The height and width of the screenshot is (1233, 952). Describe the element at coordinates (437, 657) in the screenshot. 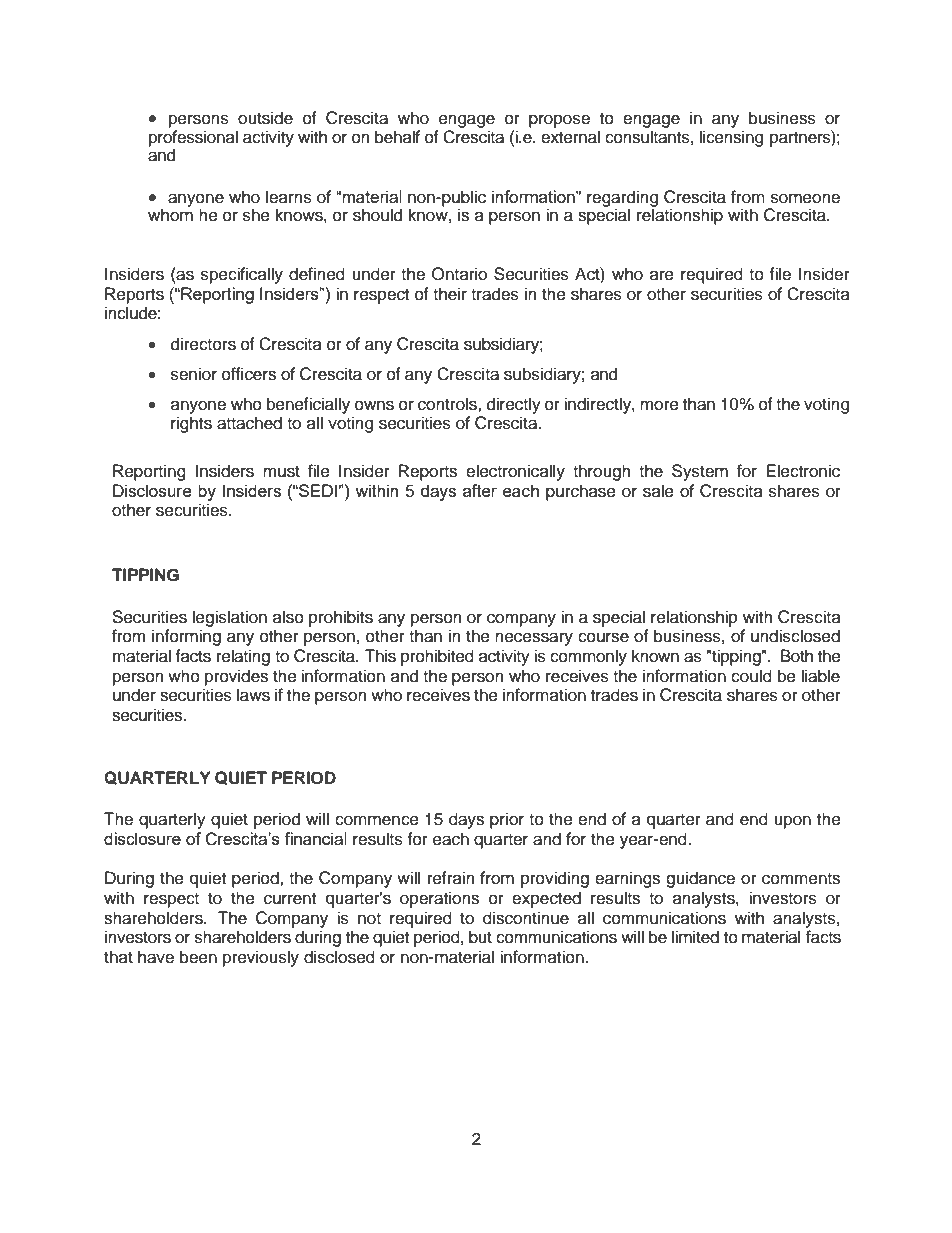

I see `prohibited` at that location.
